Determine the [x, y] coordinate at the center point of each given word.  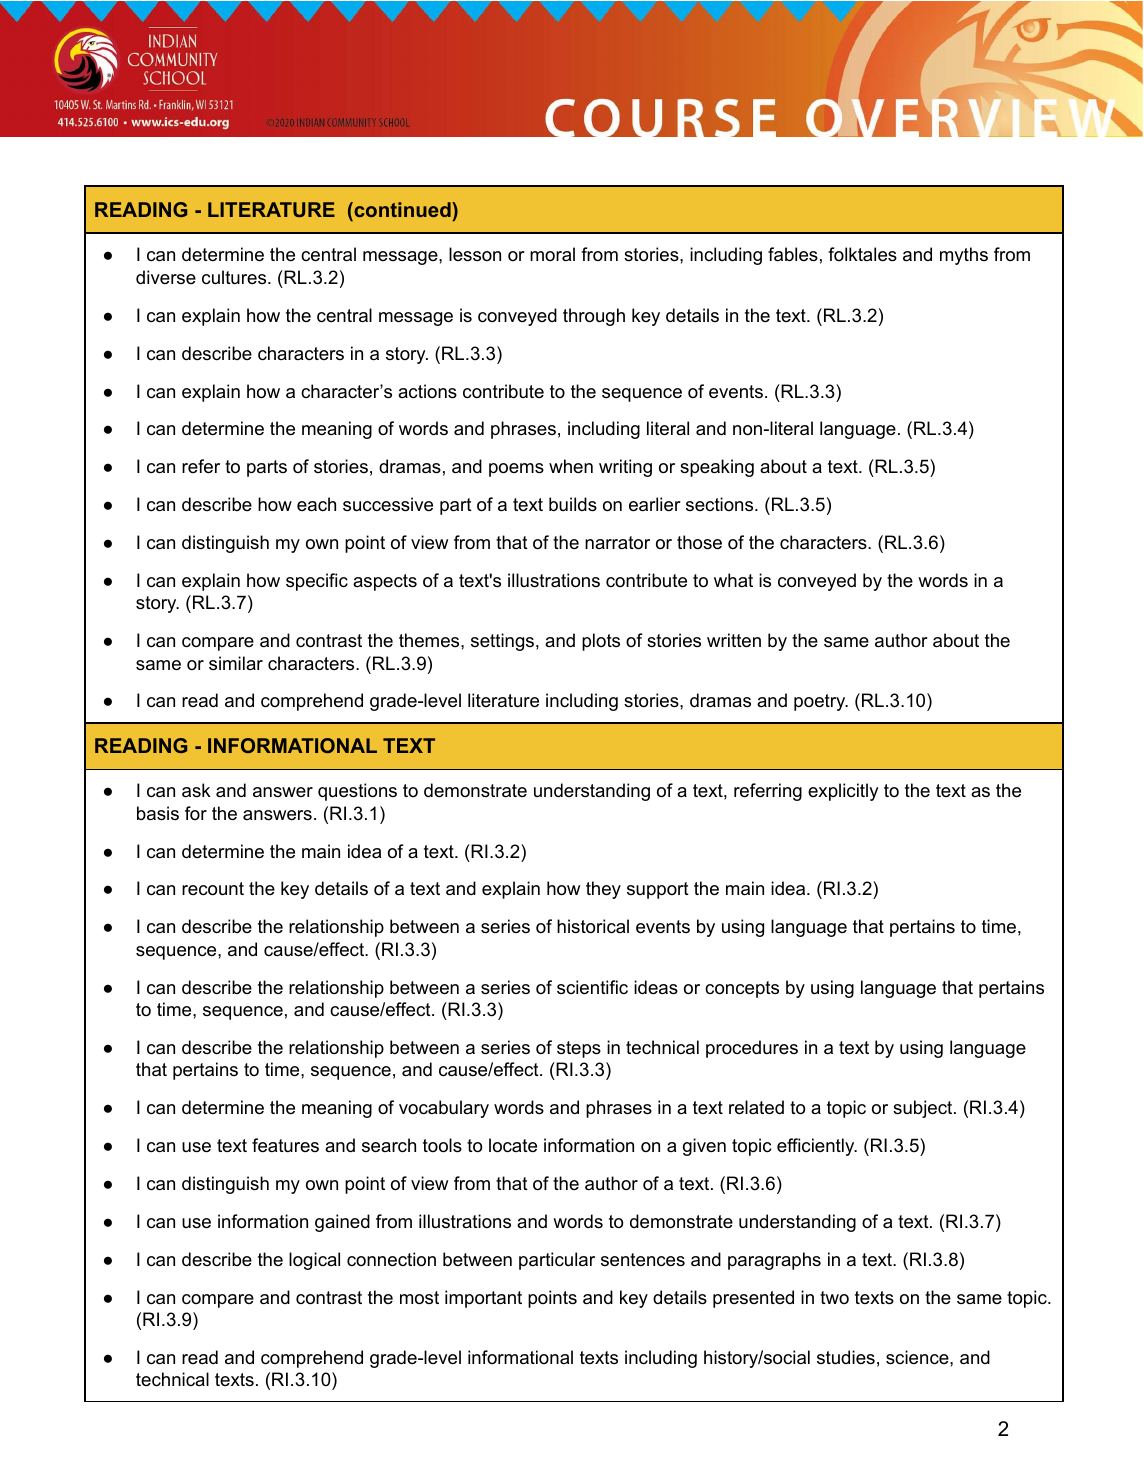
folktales [862, 254]
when [571, 466]
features [285, 1145]
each [316, 504]
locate [513, 1145]
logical [314, 1261]
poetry [821, 702]
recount [213, 889]
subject [924, 1109]
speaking [717, 468]
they [603, 890]
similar [236, 663]
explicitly [843, 792]
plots [601, 642]
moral [552, 254]
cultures [235, 277]
